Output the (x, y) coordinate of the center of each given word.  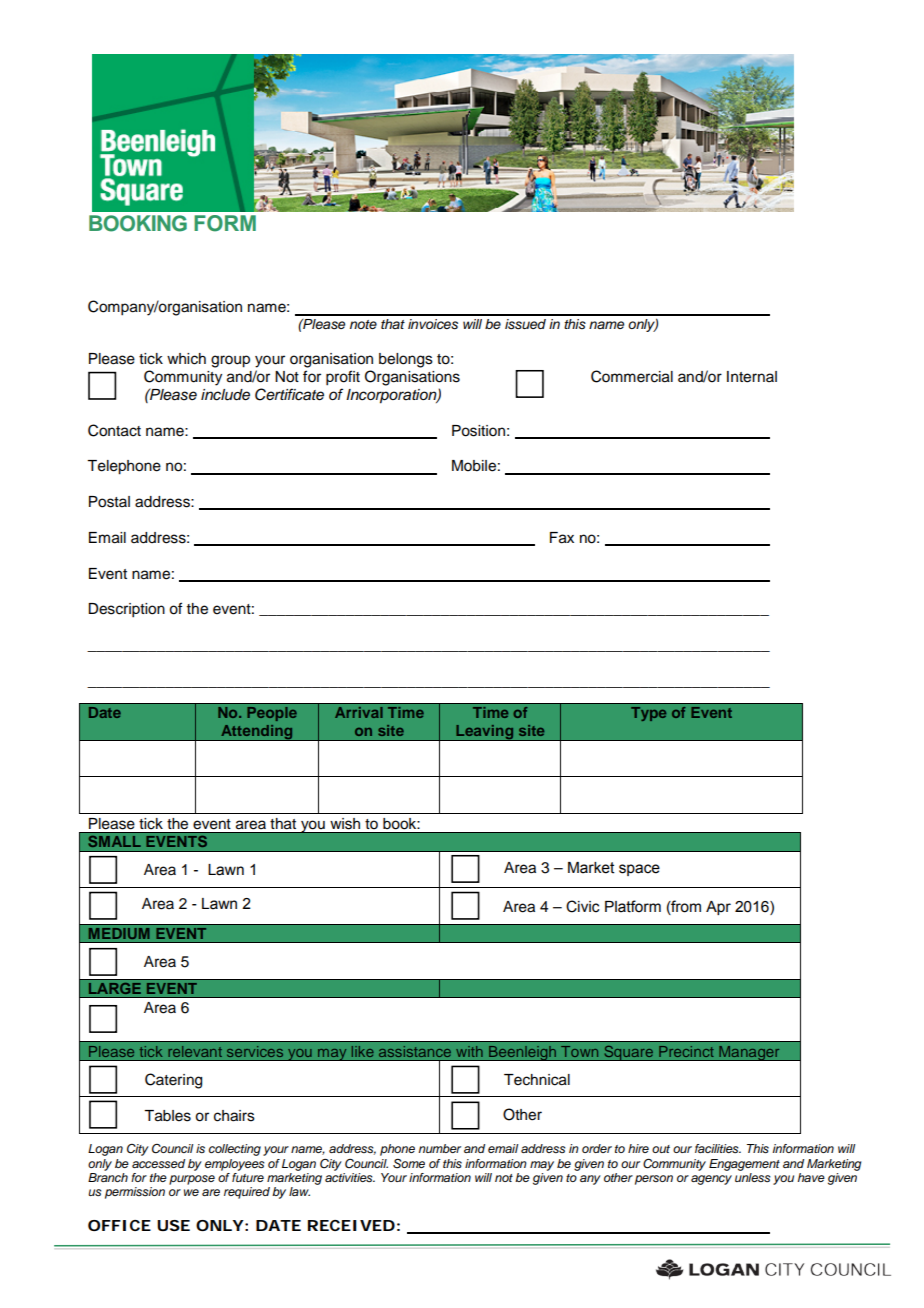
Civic (582, 906)
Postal (109, 502)
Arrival (359, 712)
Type (648, 714)
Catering (173, 1081)
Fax (562, 538)
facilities (718, 1148)
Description (126, 610)
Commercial (632, 376)
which (186, 359)
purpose (192, 1180)
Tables (167, 1116)
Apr (718, 908)
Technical (537, 1080)
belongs (406, 360)
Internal (752, 377)
